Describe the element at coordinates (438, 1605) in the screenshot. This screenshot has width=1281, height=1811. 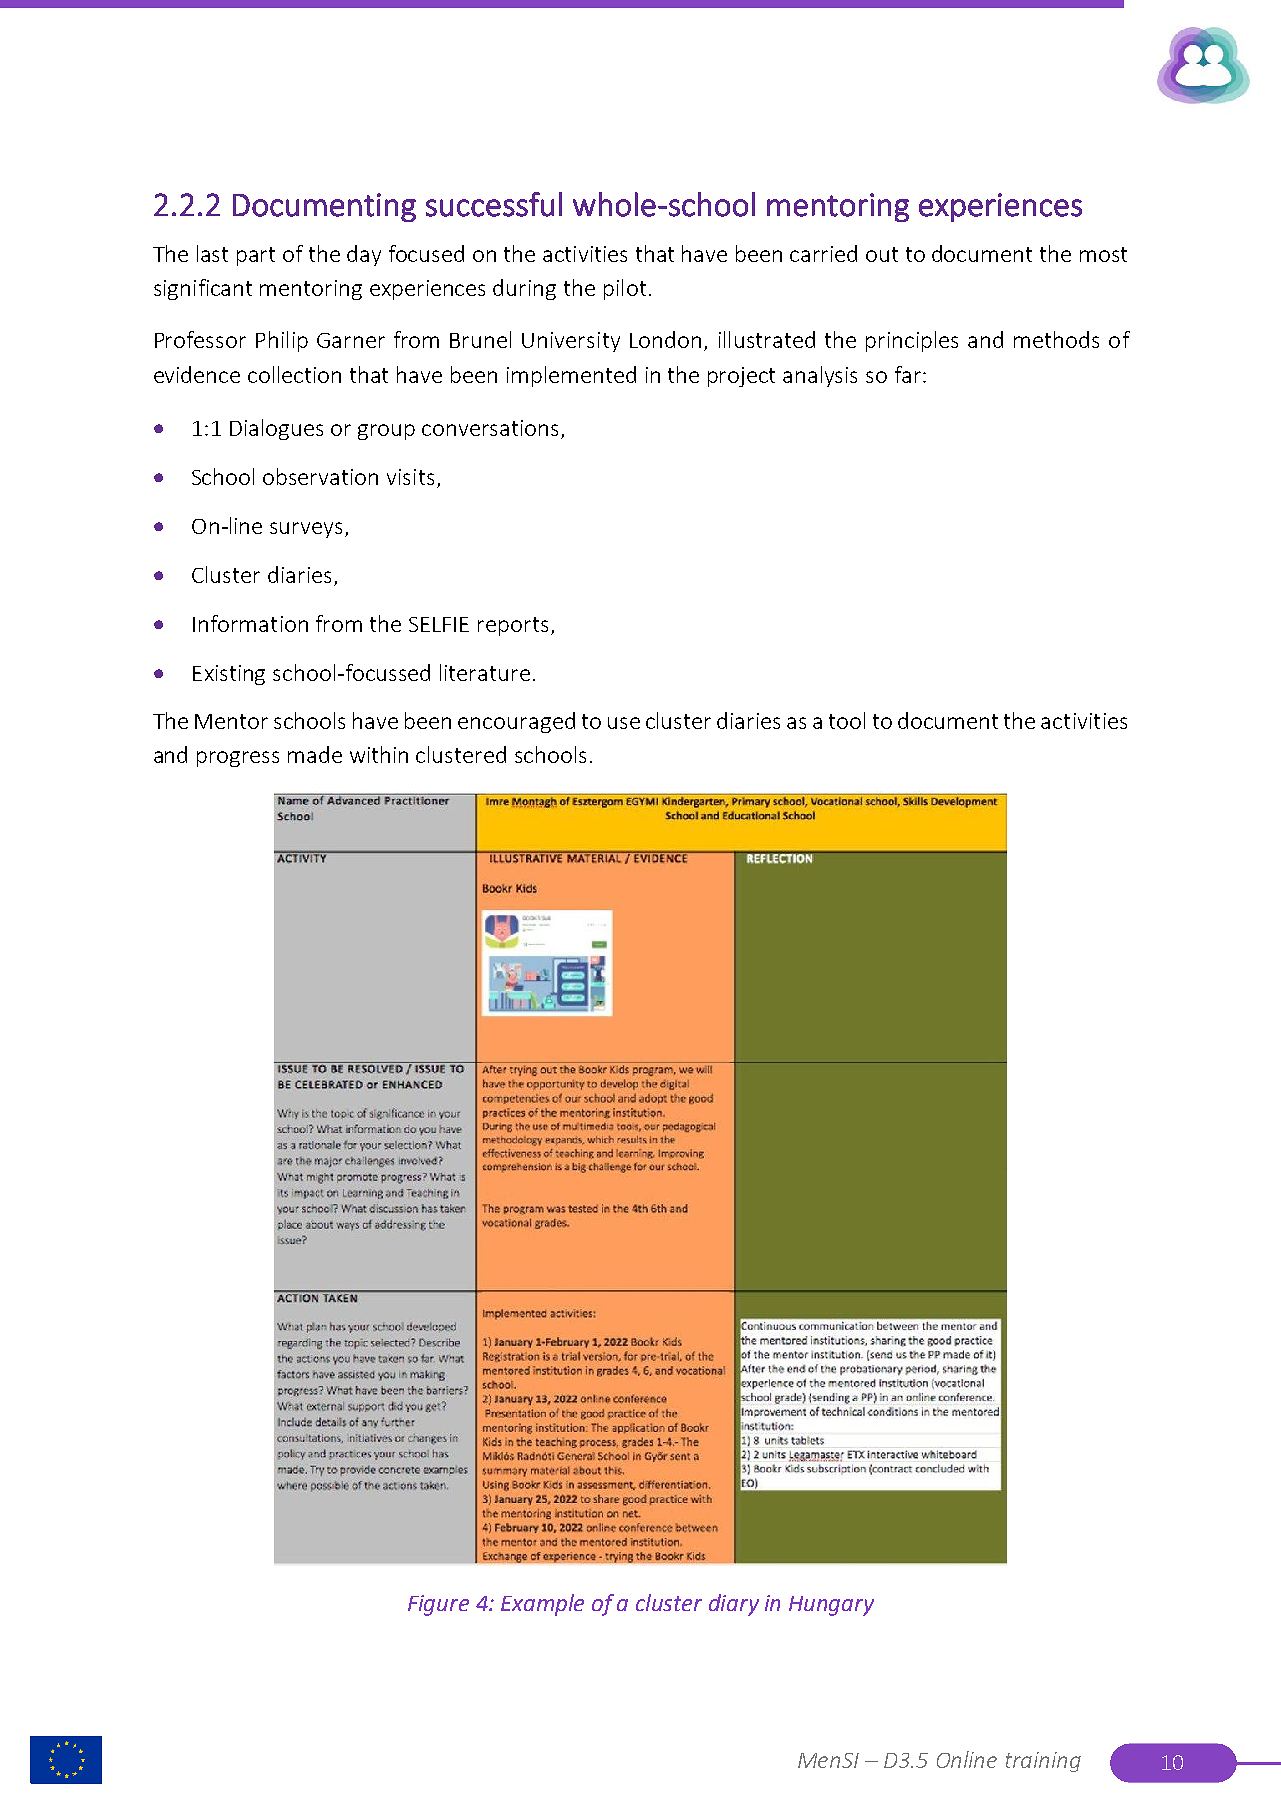
I see `Figure` at that location.
